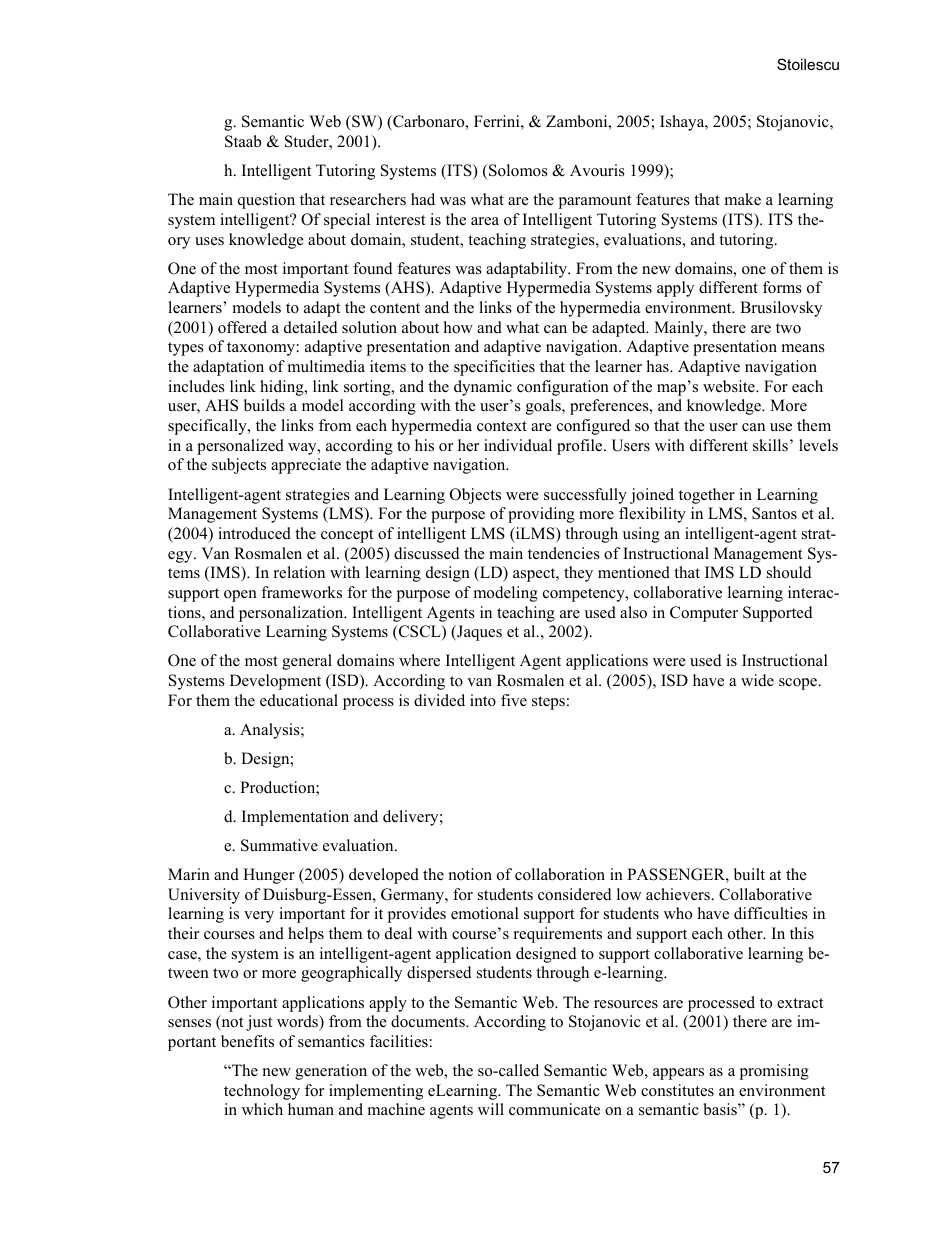 The height and width of the screenshot is (1233, 952). I want to click on question, so click(266, 201).
